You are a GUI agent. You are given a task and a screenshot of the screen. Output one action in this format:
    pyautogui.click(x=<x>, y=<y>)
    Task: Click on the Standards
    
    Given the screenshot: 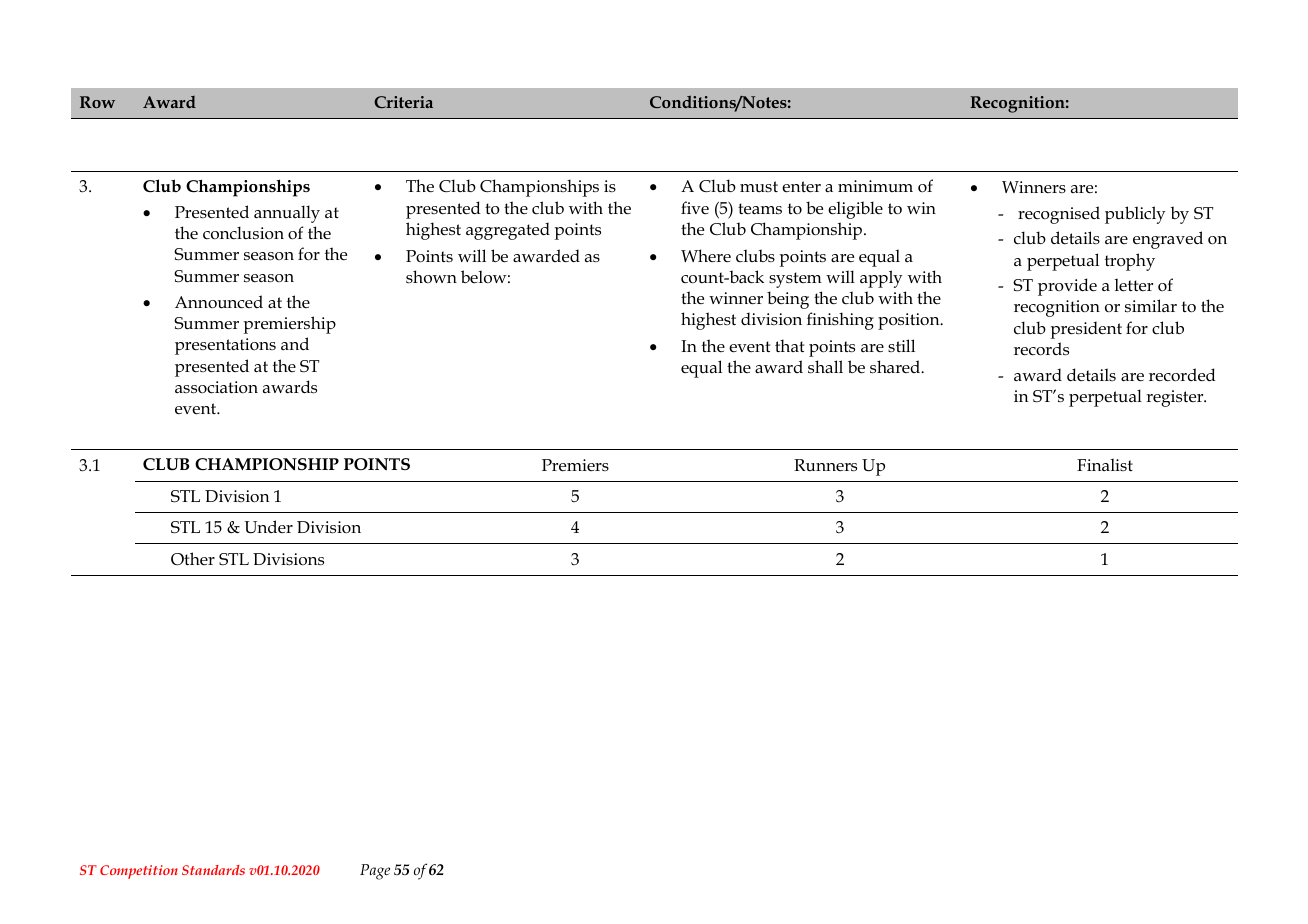 What is the action you would take?
    pyautogui.click(x=213, y=870)
